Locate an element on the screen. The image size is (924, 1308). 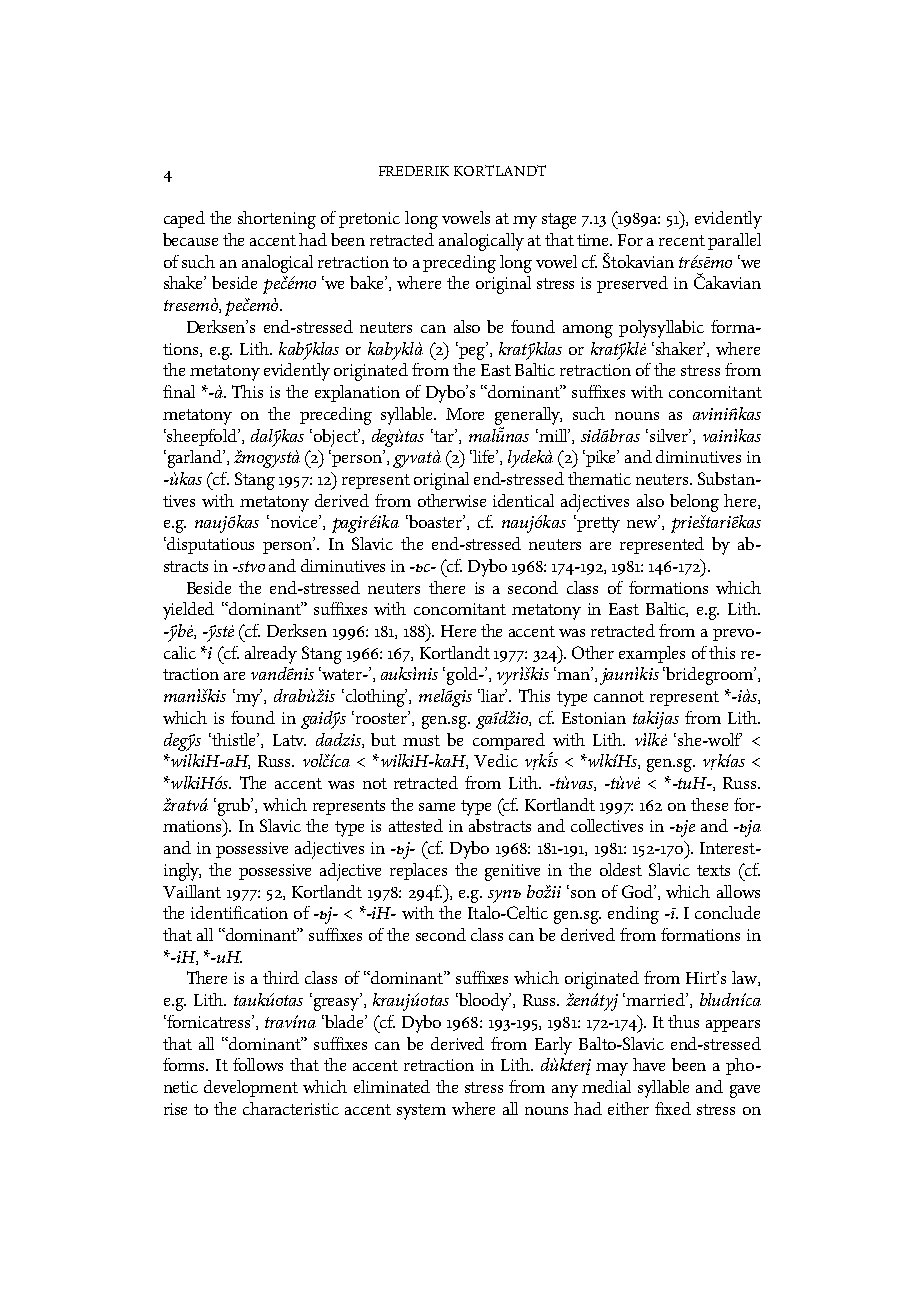
follows is located at coordinates (258, 1064).
